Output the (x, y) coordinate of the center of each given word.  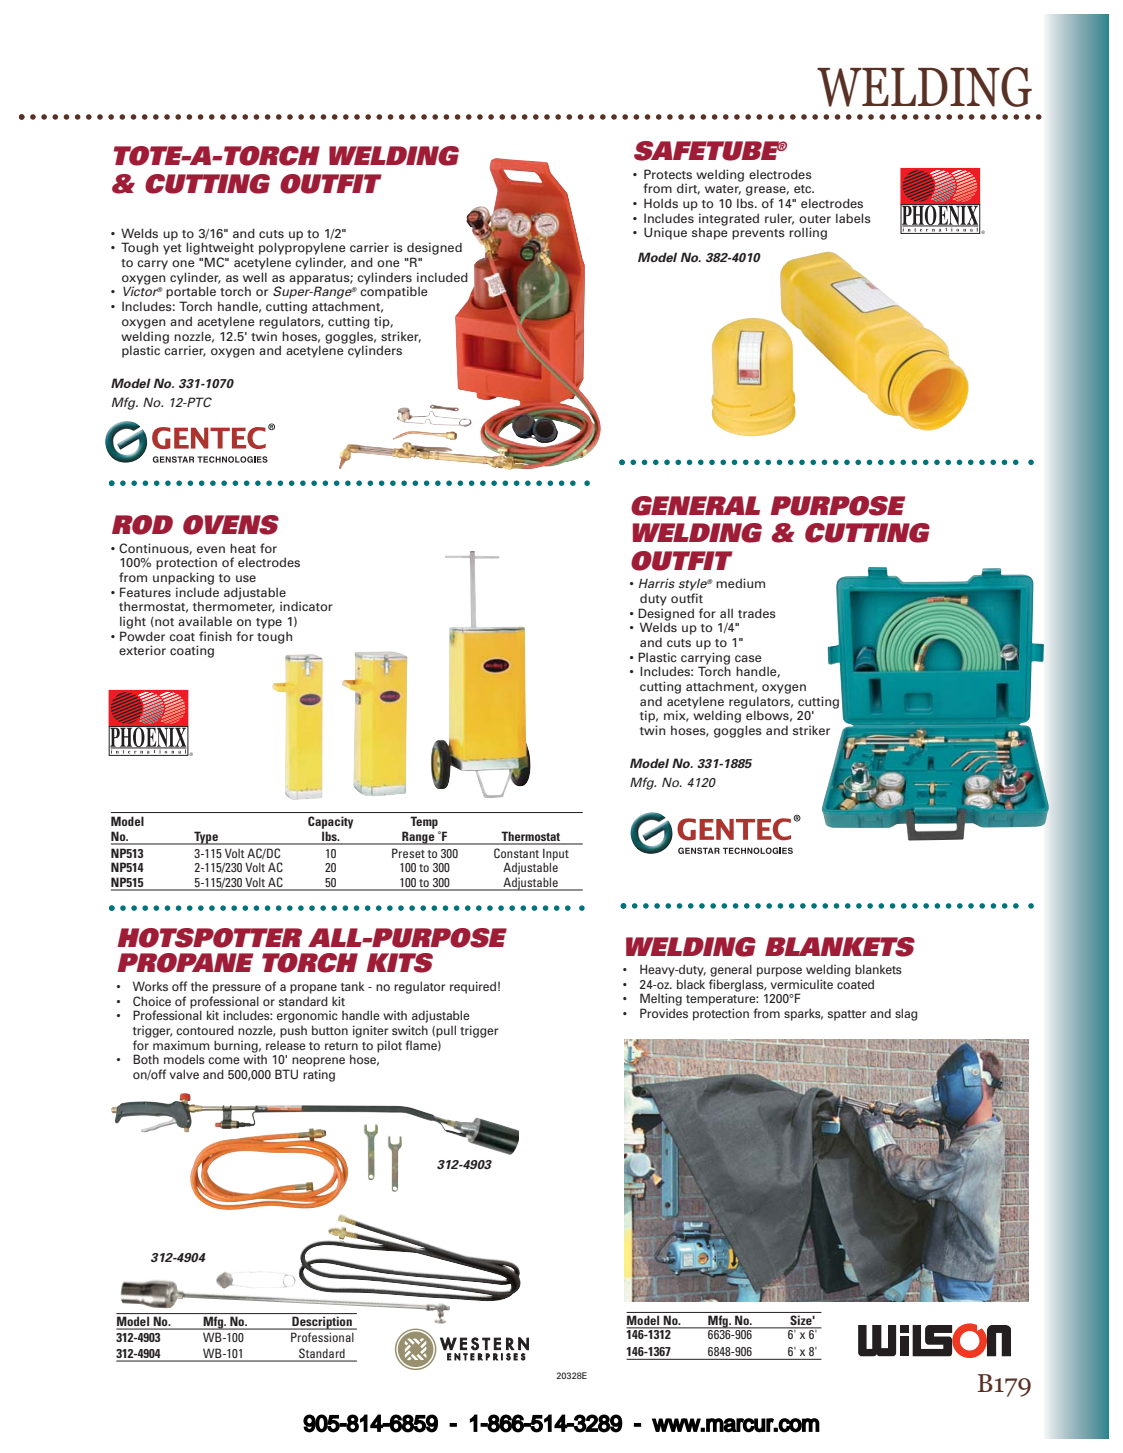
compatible (394, 292)
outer (815, 219)
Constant (516, 853)
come (224, 1060)
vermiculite (802, 984)
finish (215, 636)
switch (410, 1030)
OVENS (231, 525)
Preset (408, 853)
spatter (847, 1015)
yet (172, 249)
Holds (661, 203)
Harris (657, 583)
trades (757, 613)
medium (740, 583)
